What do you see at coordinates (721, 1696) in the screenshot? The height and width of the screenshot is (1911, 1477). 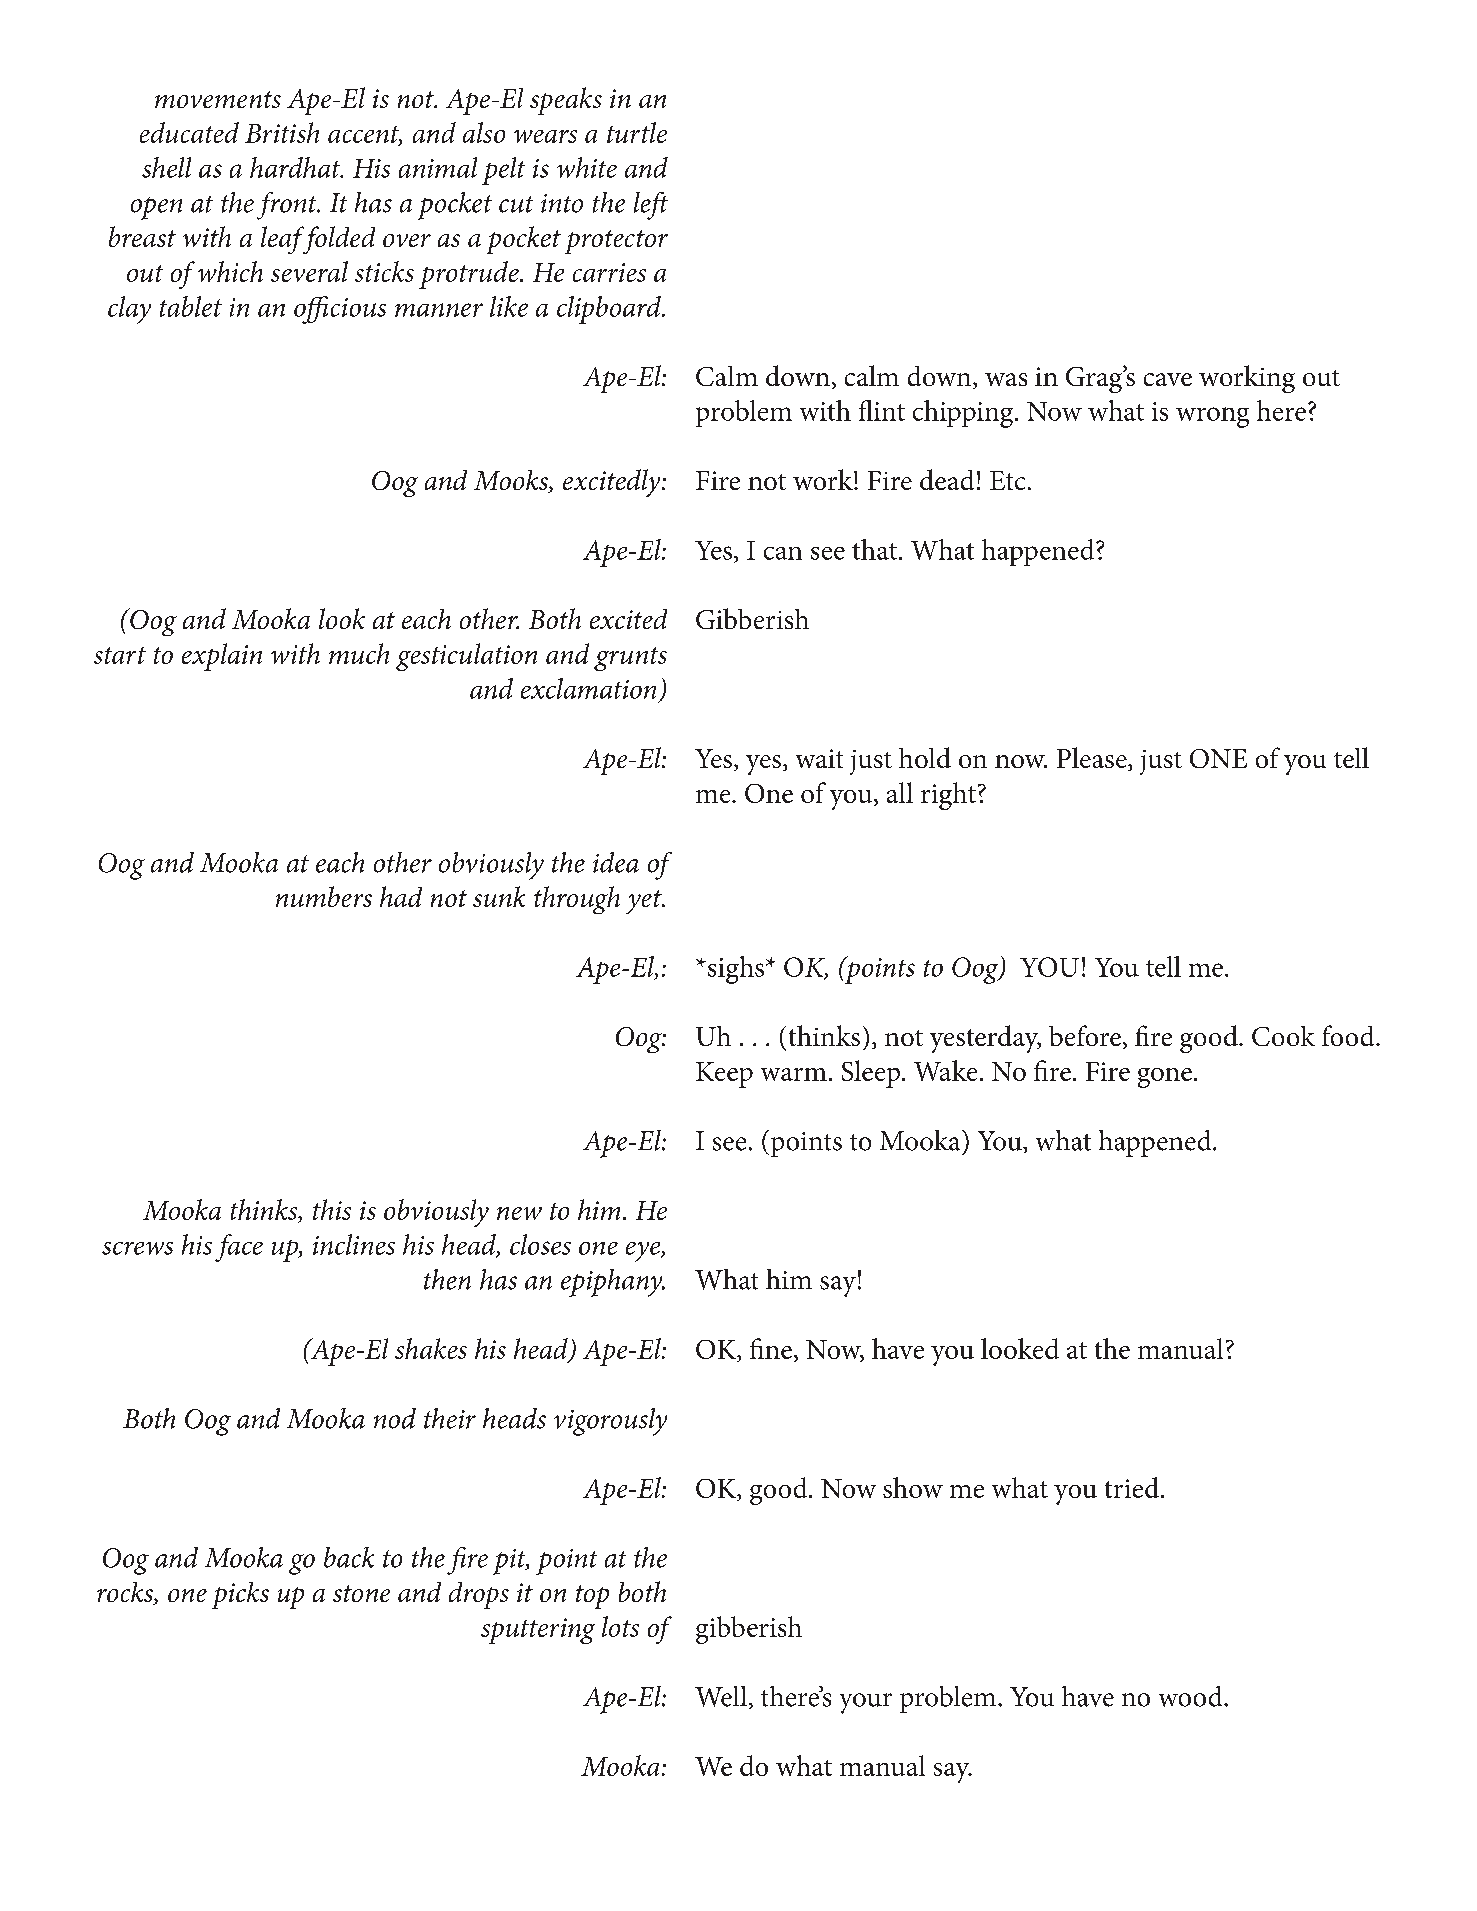 I see `Well` at bounding box center [721, 1696].
